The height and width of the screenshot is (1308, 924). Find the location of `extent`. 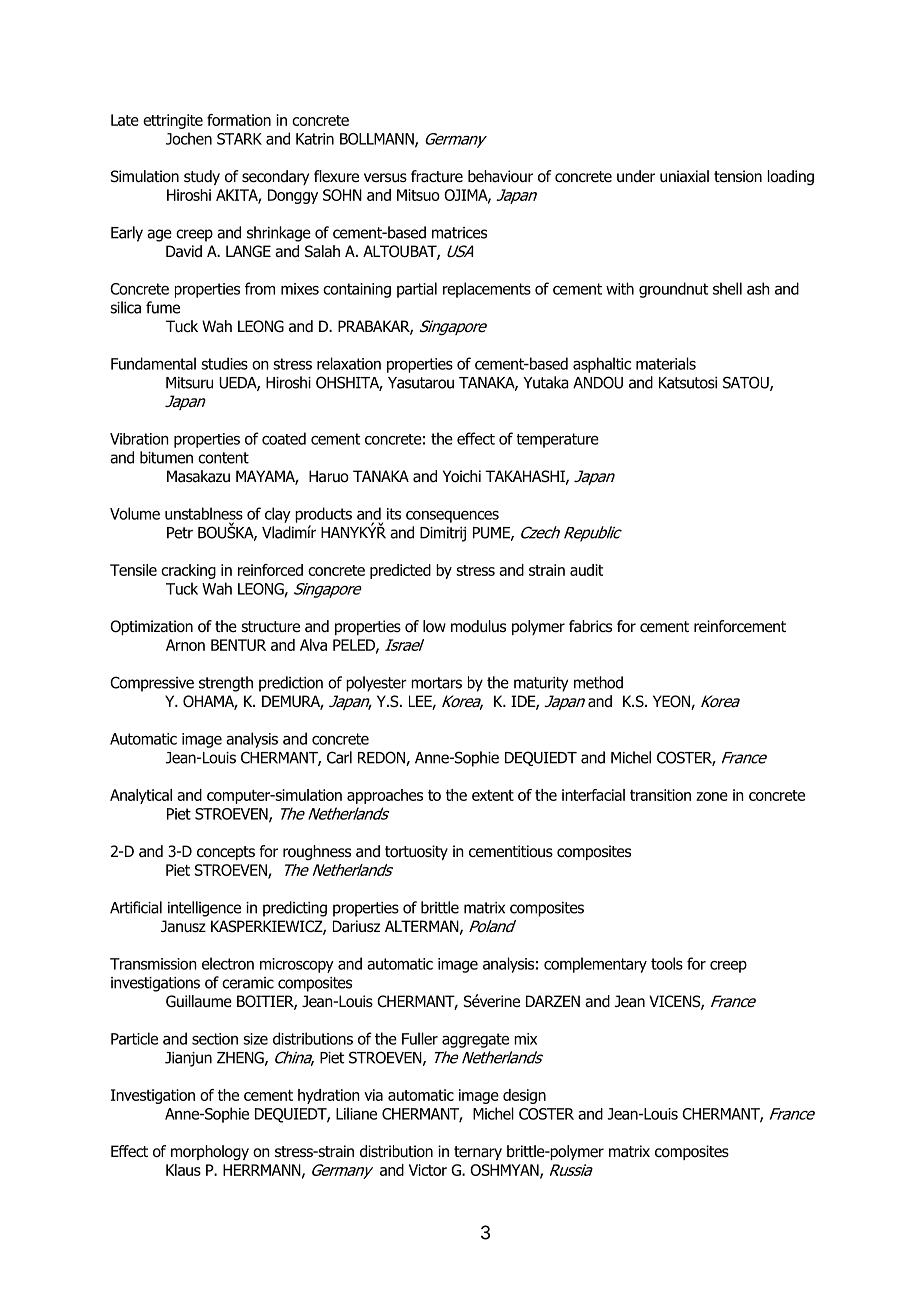

extent is located at coordinates (493, 795).
